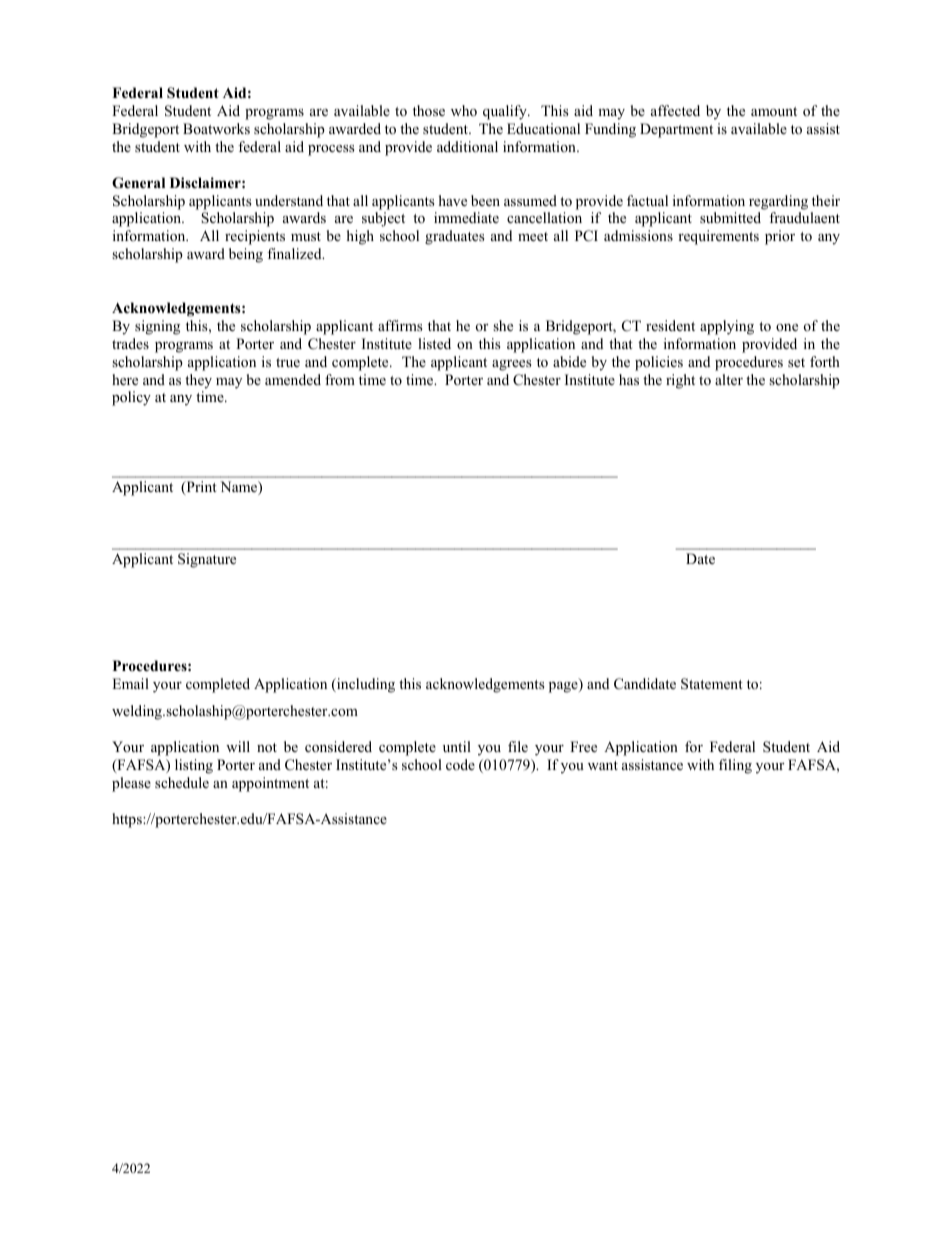 The image size is (952, 1233). I want to click on agrees, so click(512, 365).
